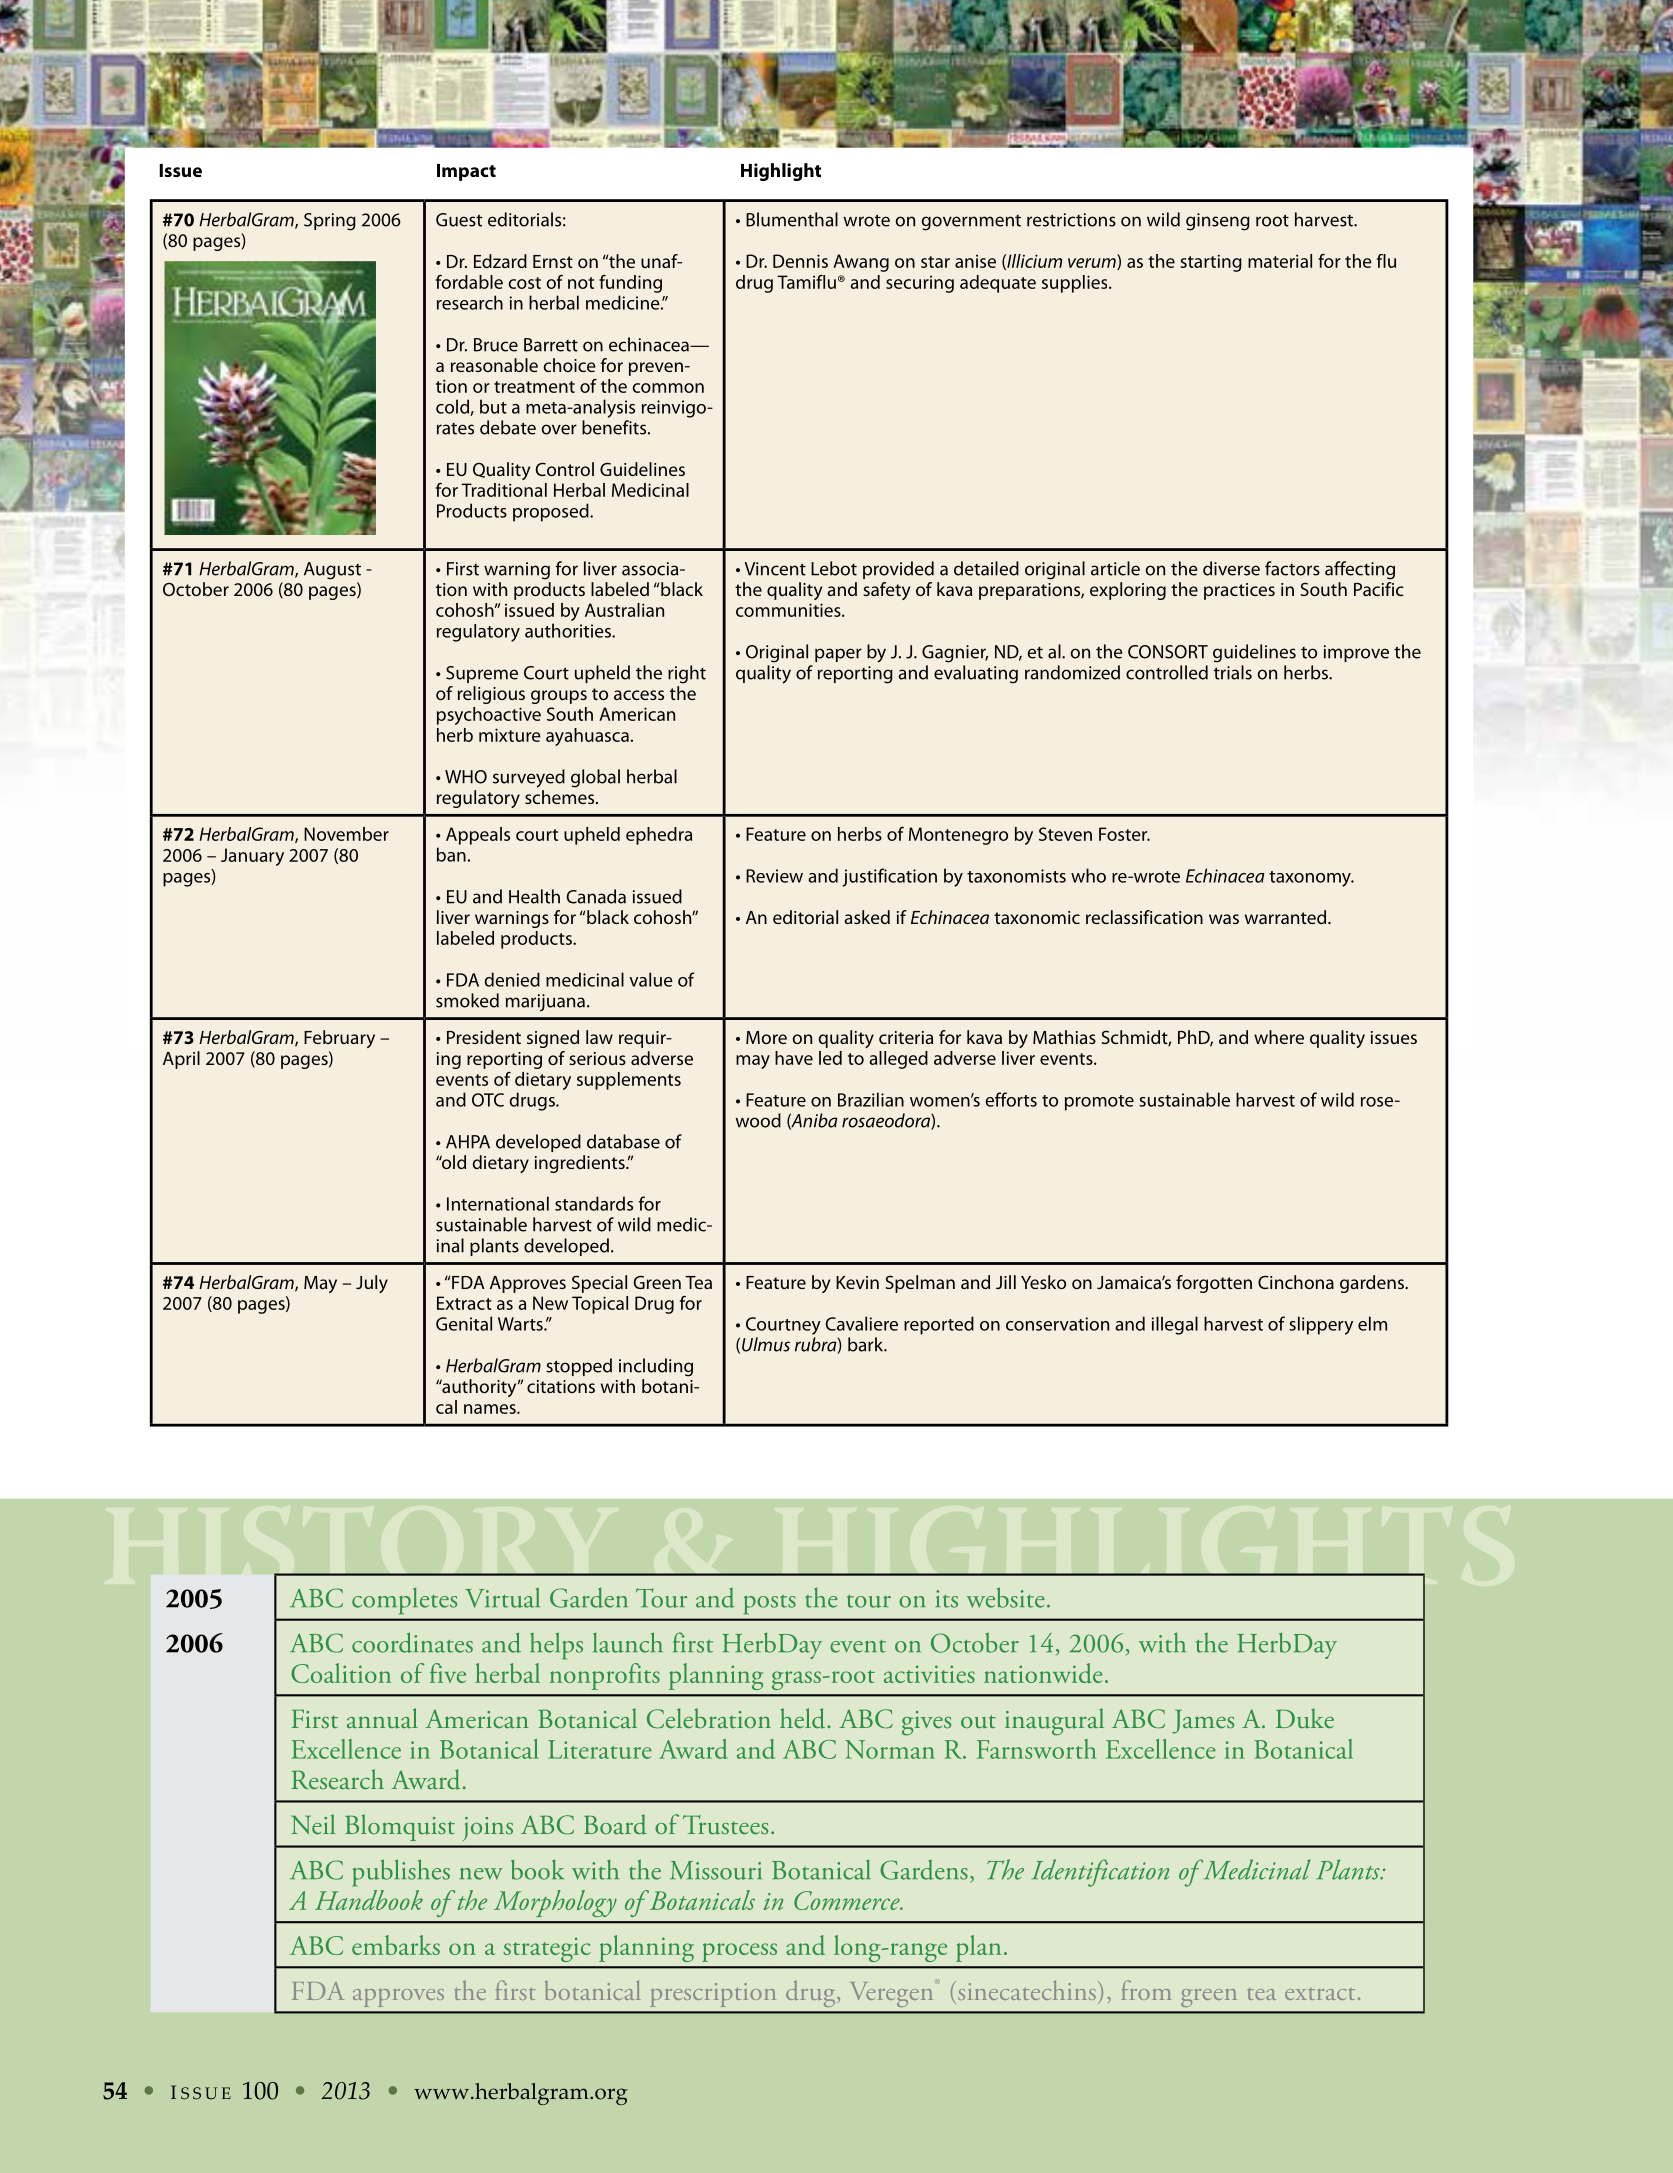 The height and width of the screenshot is (2173, 1673). Describe the element at coordinates (401, 1873) in the screenshot. I see `publishes` at that location.
